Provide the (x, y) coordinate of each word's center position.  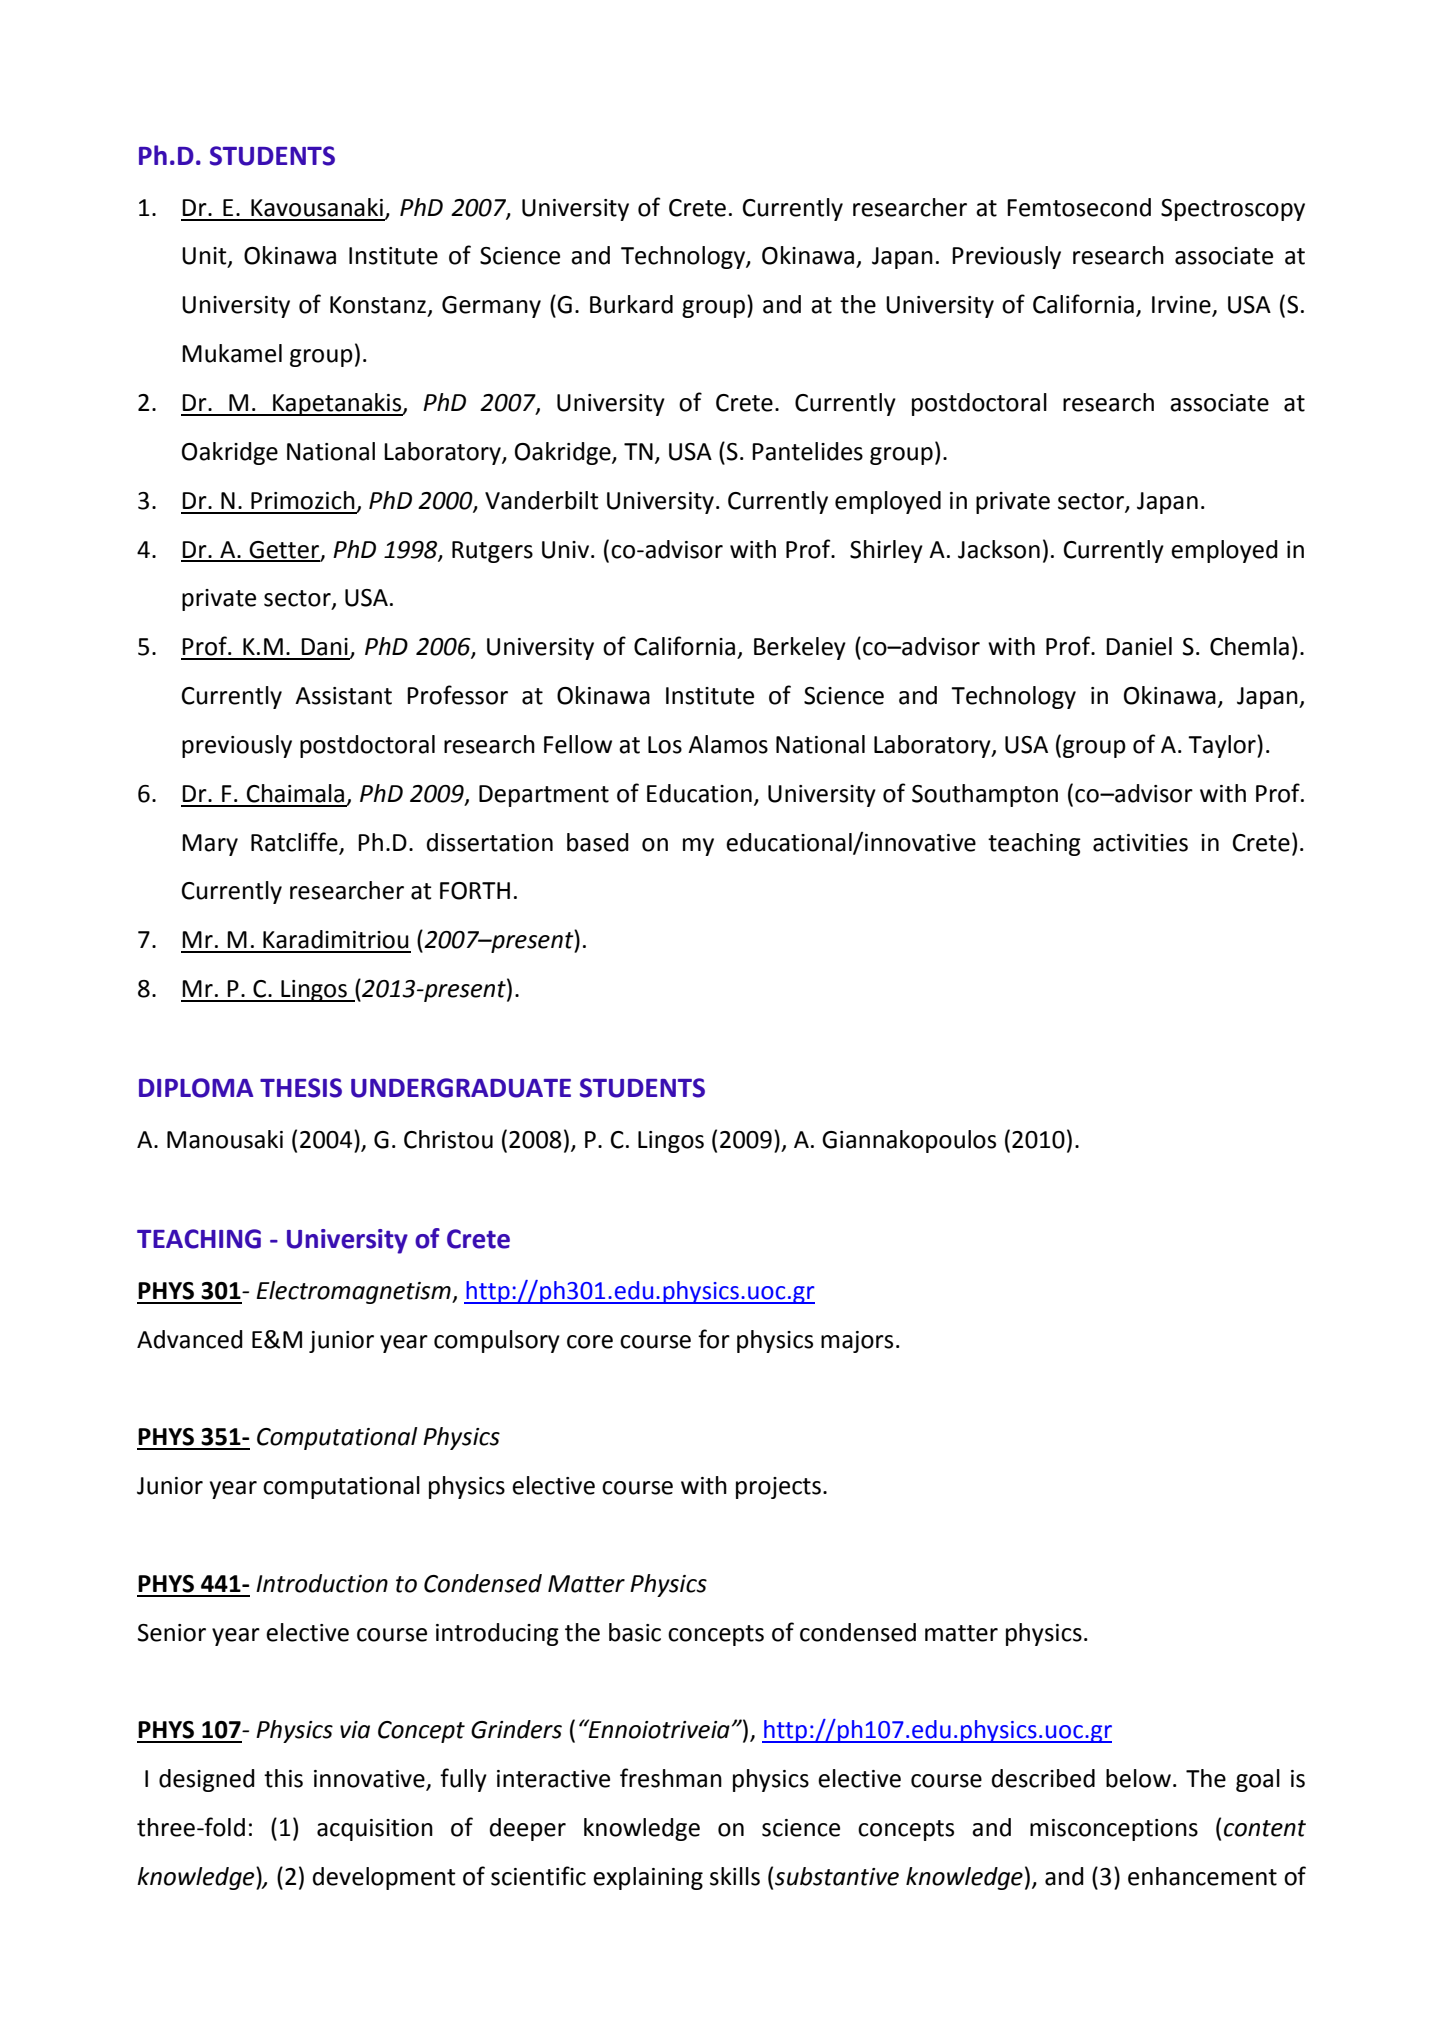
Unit (205, 257)
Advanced (190, 1339)
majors (857, 1342)
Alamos (728, 744)
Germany (491, 307)
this (283, 1778)
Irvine (1182, 306)
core (590, 1342)
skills (735, 1876)
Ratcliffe (294, 842)
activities (1140, 843)
